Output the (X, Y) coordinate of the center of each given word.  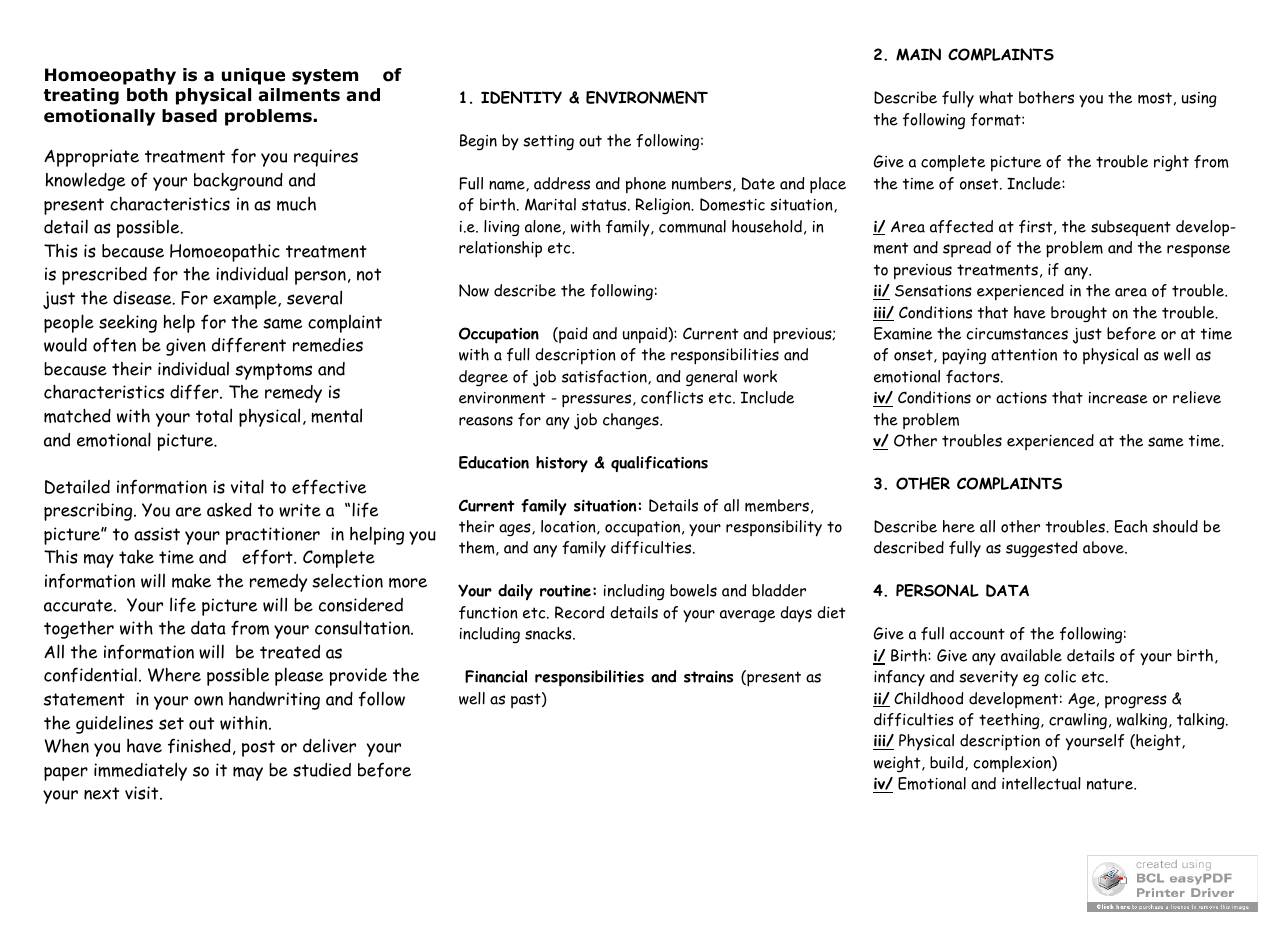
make (191, 581)
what (996, 97)
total (214, 415)
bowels (693, 590)
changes (632, 421)
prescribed (104, 276)
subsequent (1131, 228)
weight (898, 764)
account (977, 634)
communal (692, 226)
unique (253, 76)
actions (1021, 398)
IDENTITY (521, 97)
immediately (140, 771)
